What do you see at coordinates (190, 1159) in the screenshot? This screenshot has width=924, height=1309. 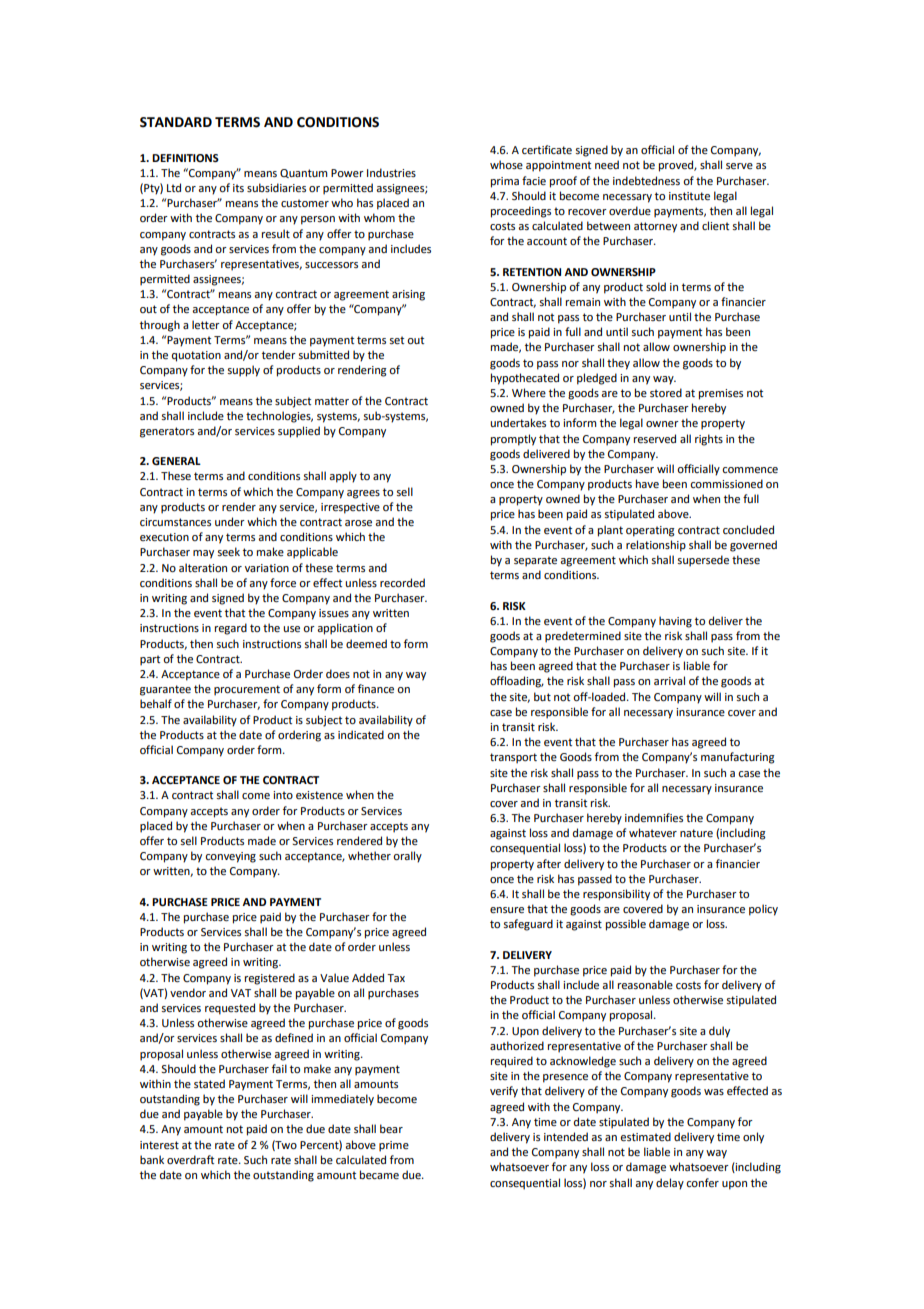 I see `overdraft` at bounding box center [190, 1159].
